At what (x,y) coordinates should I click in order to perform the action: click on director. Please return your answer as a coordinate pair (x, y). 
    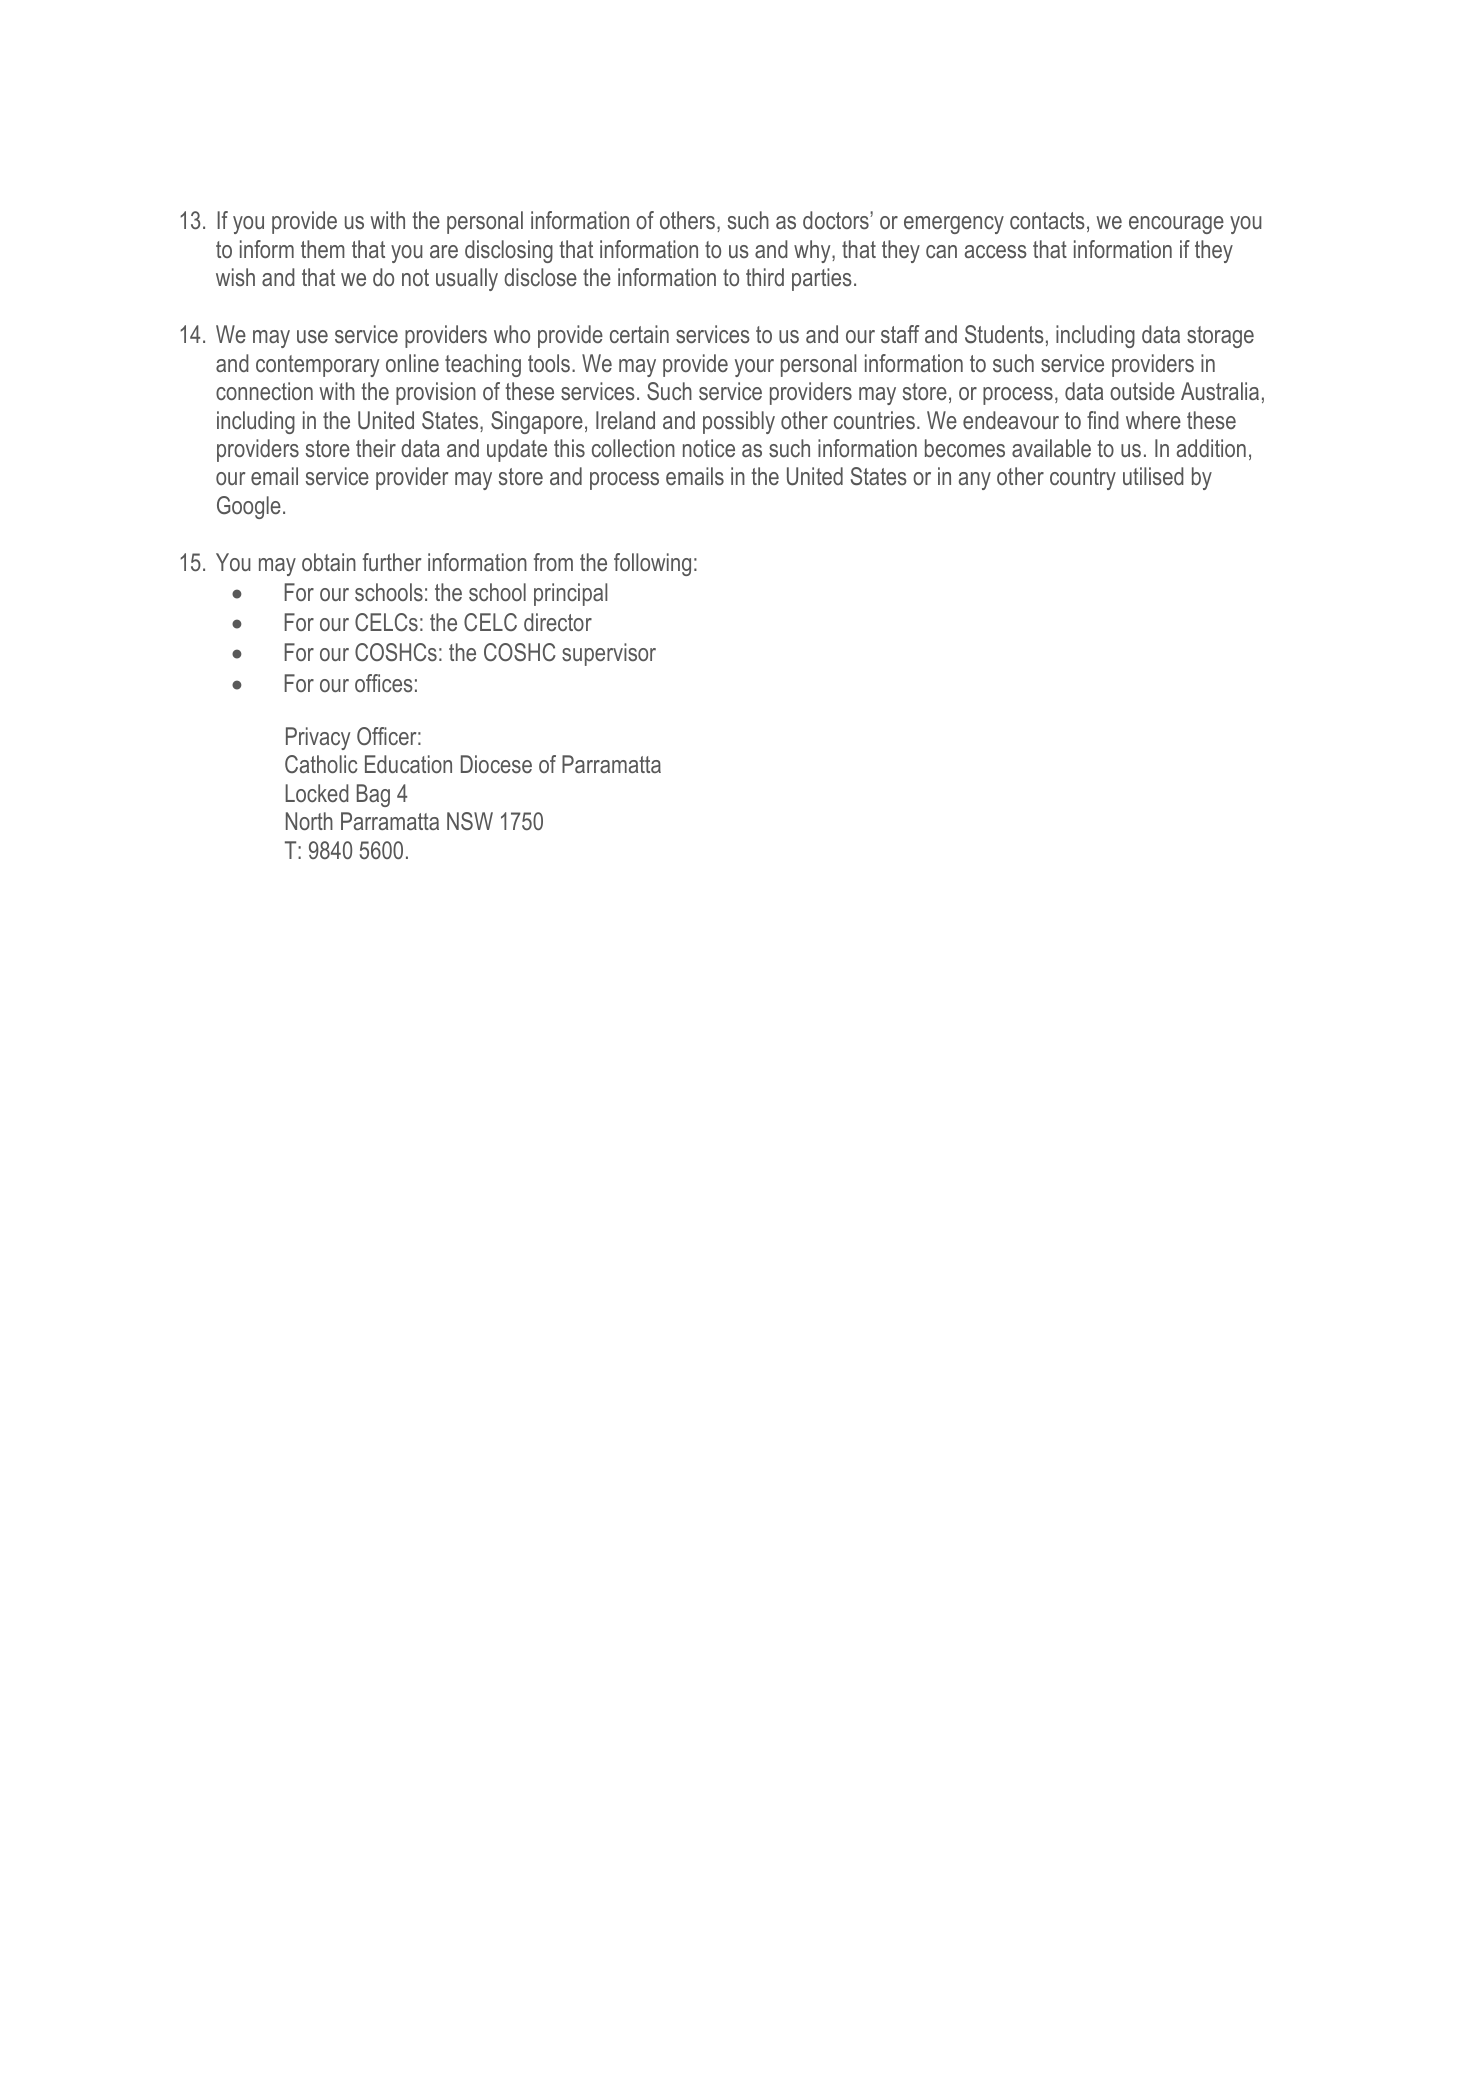
    Looking at the image, I should click on (558, 622).
